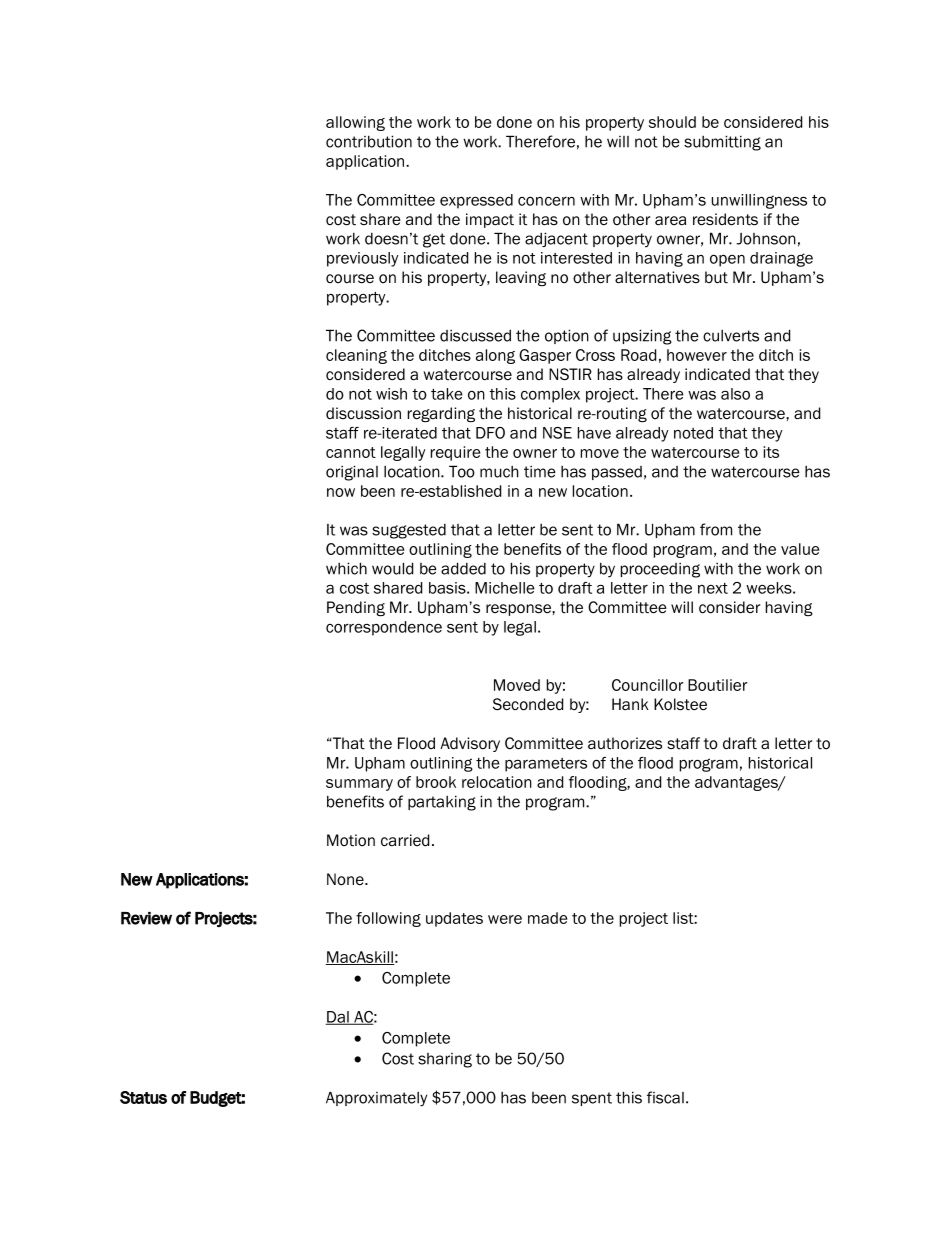 This image has width=952, height=1233. Describe the element at coordinates (722, 143) in the image. I see `submitting` at that location.
